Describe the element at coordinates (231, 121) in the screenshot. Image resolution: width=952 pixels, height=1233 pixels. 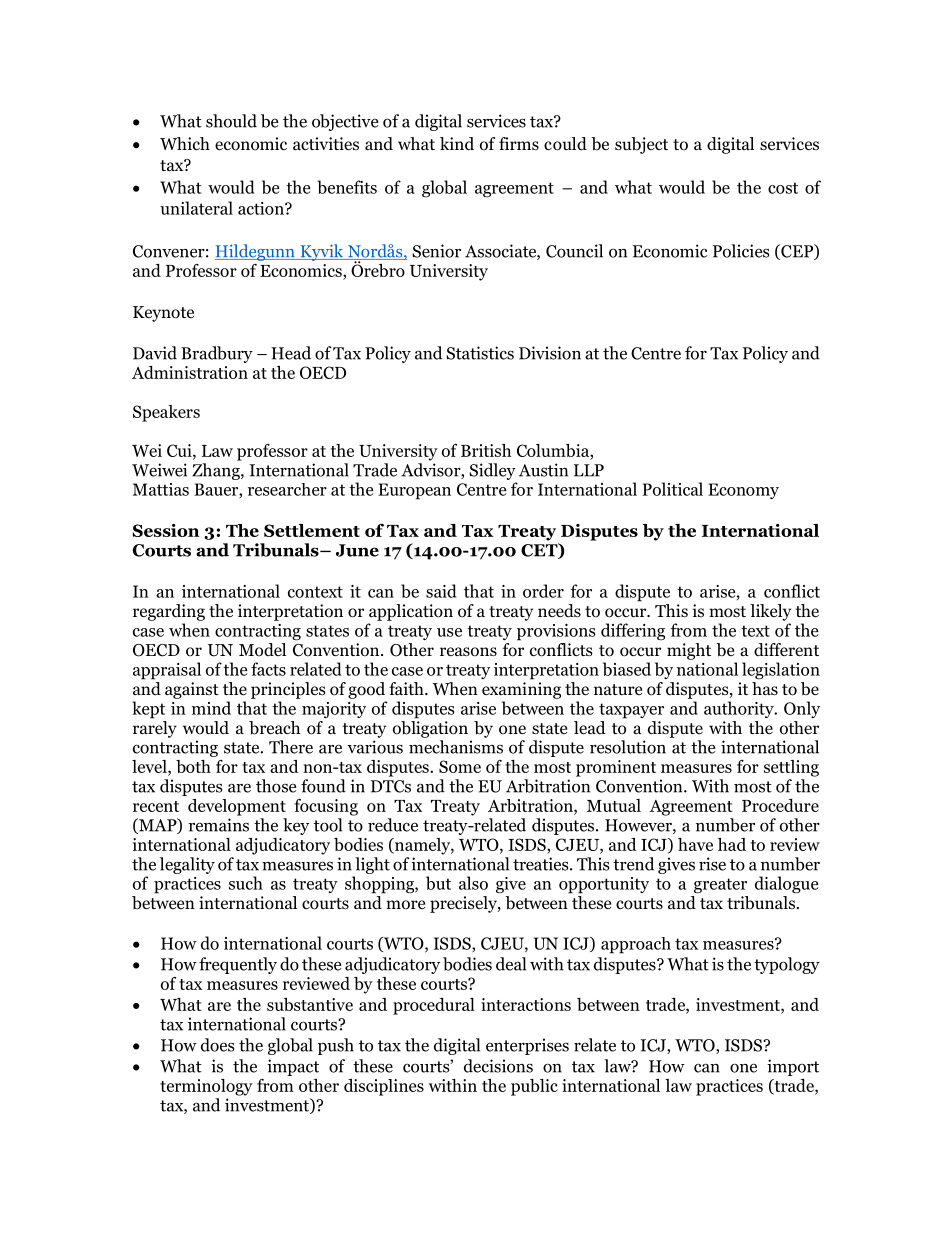
I see `should` at that location.
